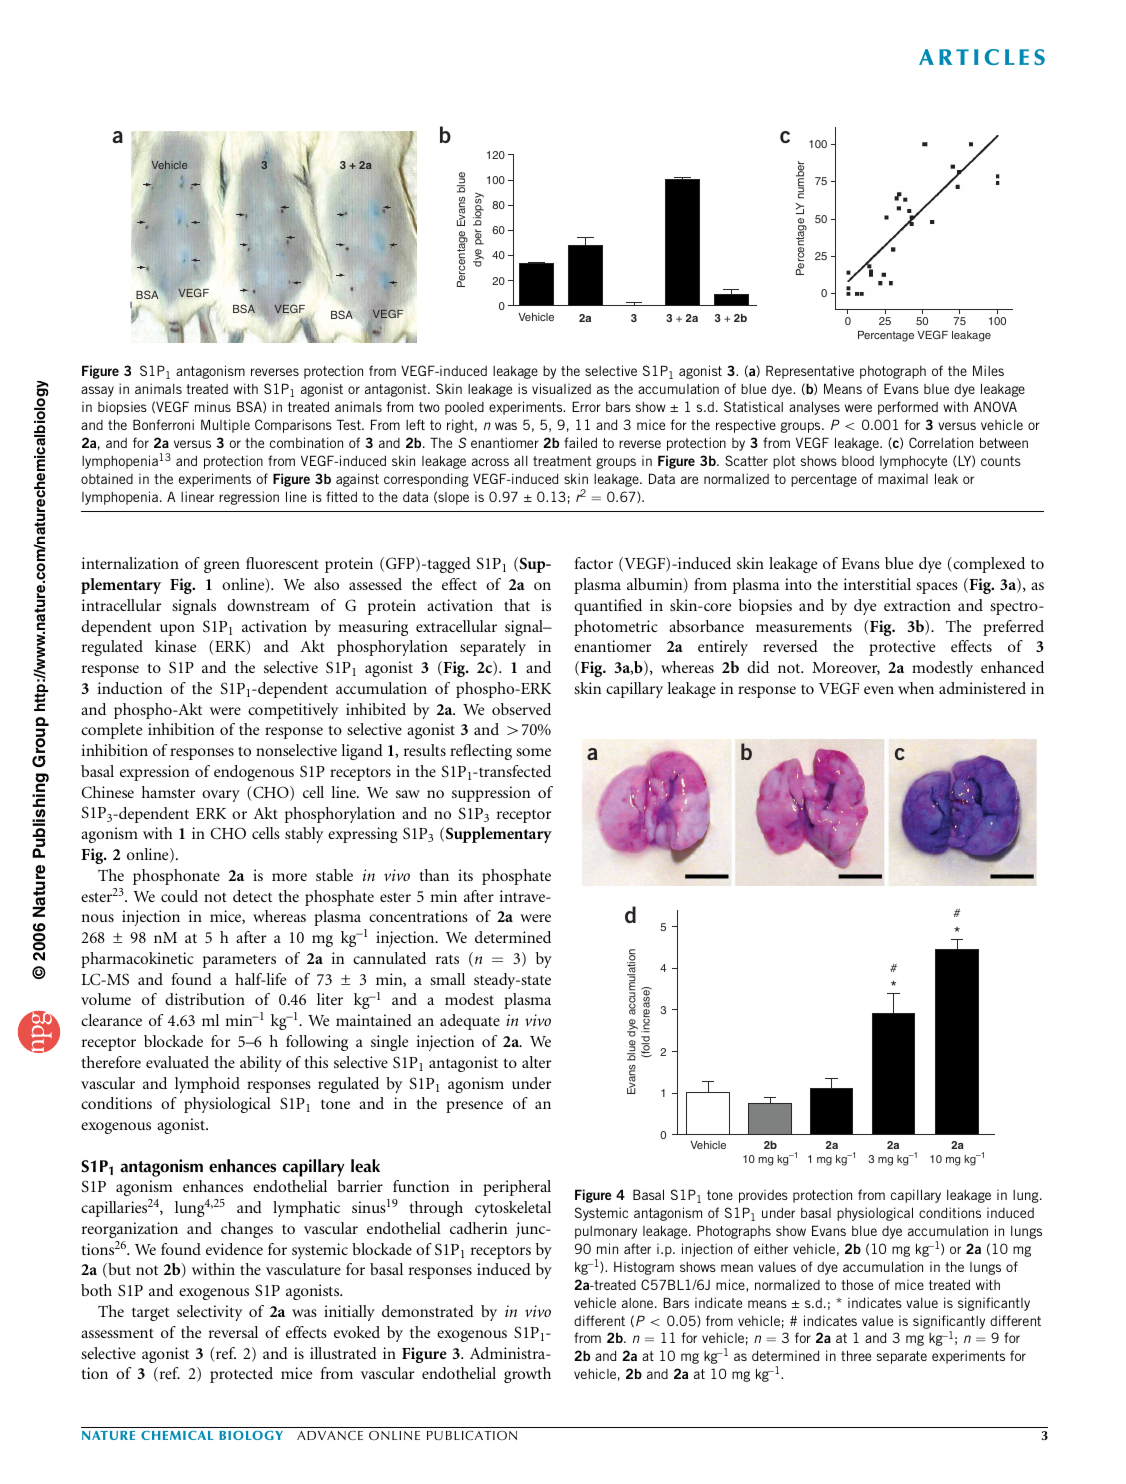 This screenshot has height=1484, width=1126. Describe the element at coordinates (527, 1375) in the screenshot. I see `growth` at that location.
